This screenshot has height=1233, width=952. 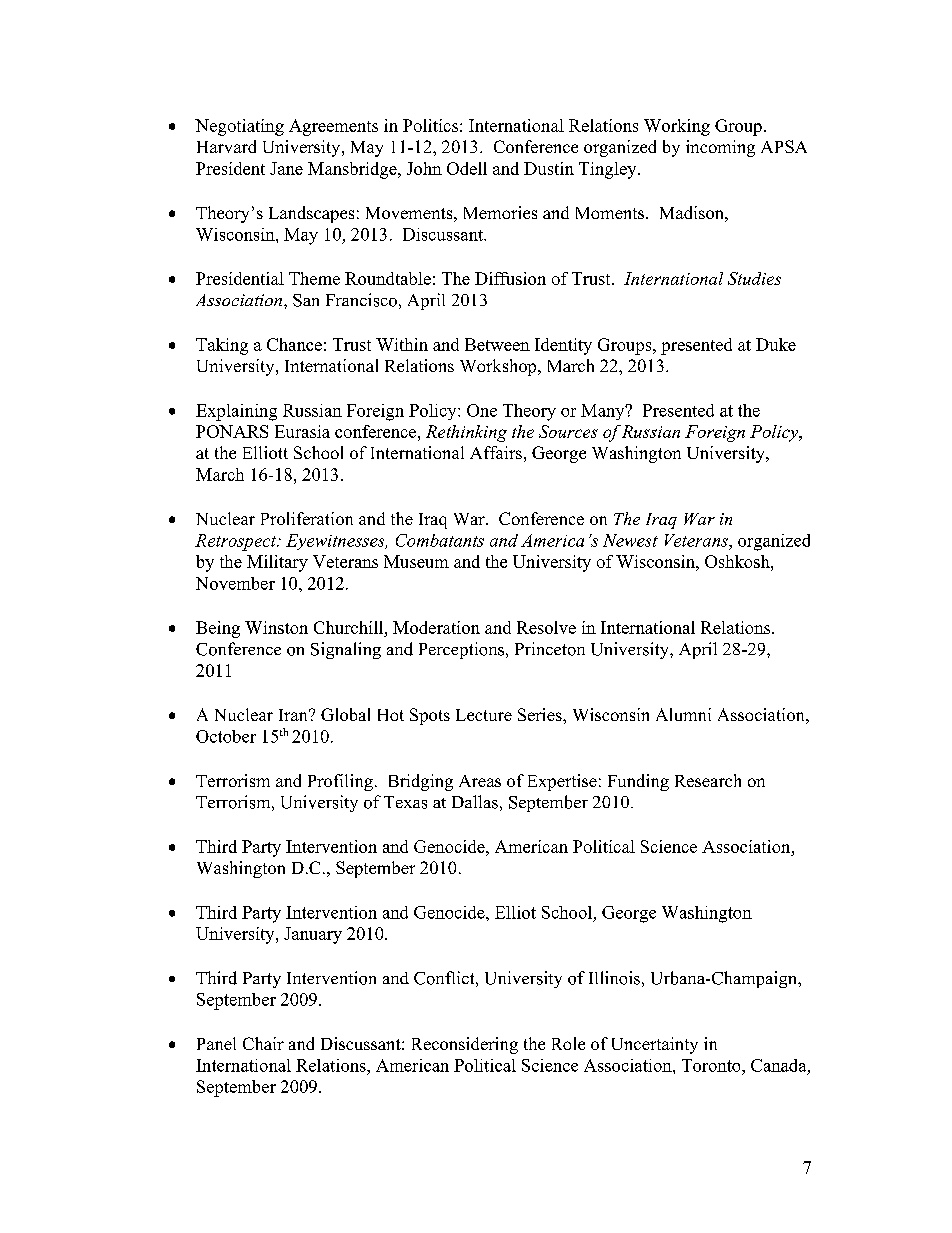 I want to click on Newest, so click(x=630, y=540).
